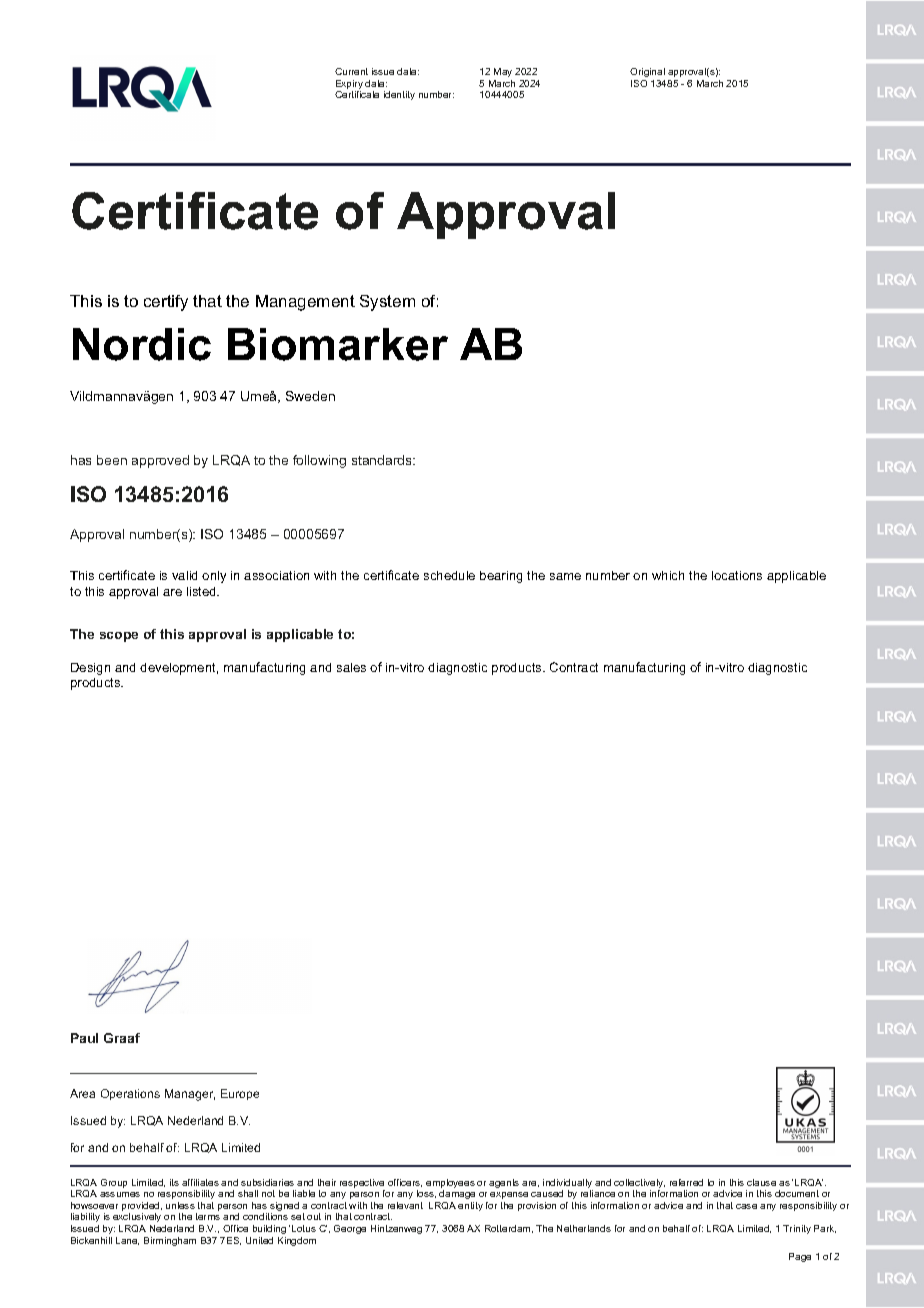 This document has width=924, height=1308. Describe the element at coordinates (761, 1182) in the document. I see `clause` at that location.
